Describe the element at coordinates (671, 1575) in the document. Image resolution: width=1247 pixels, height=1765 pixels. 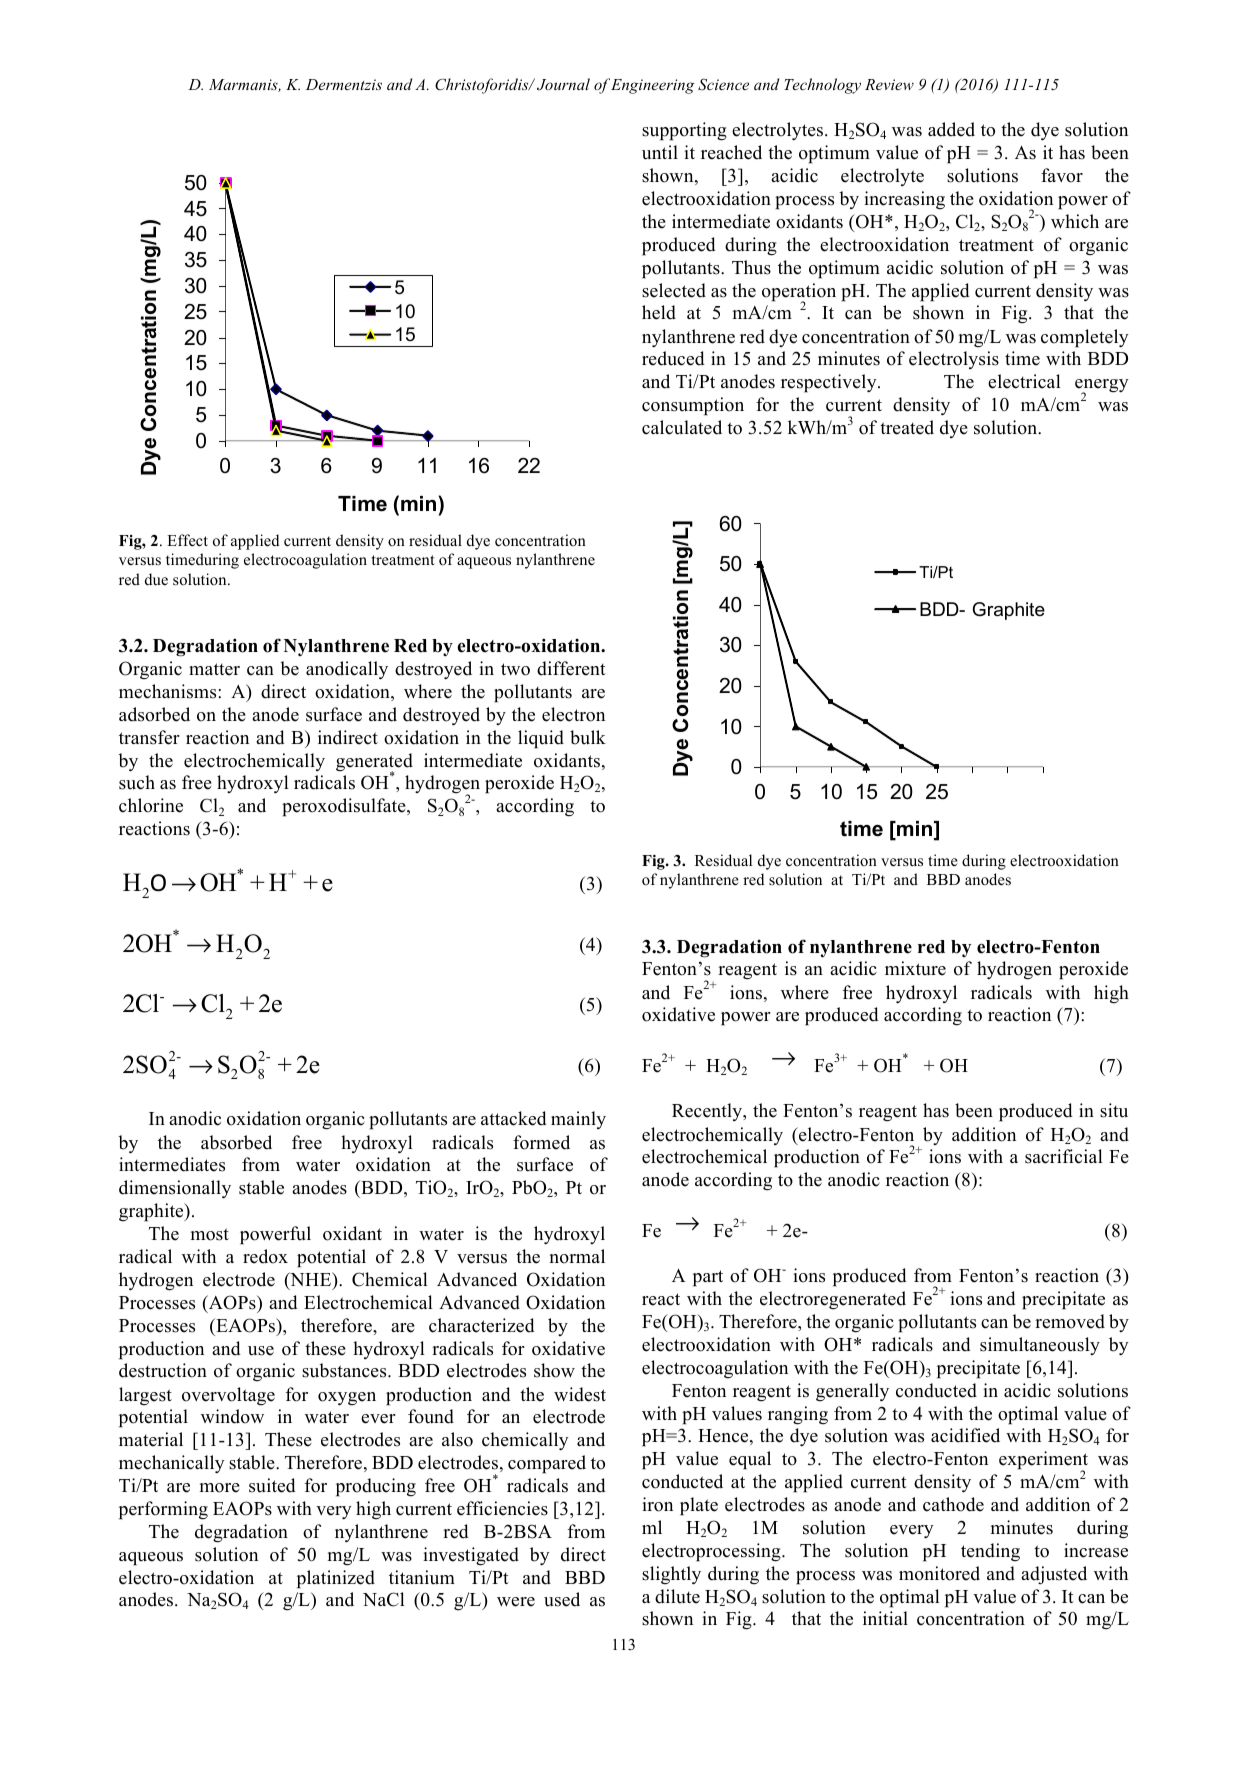
I see `slightly` at that location.
